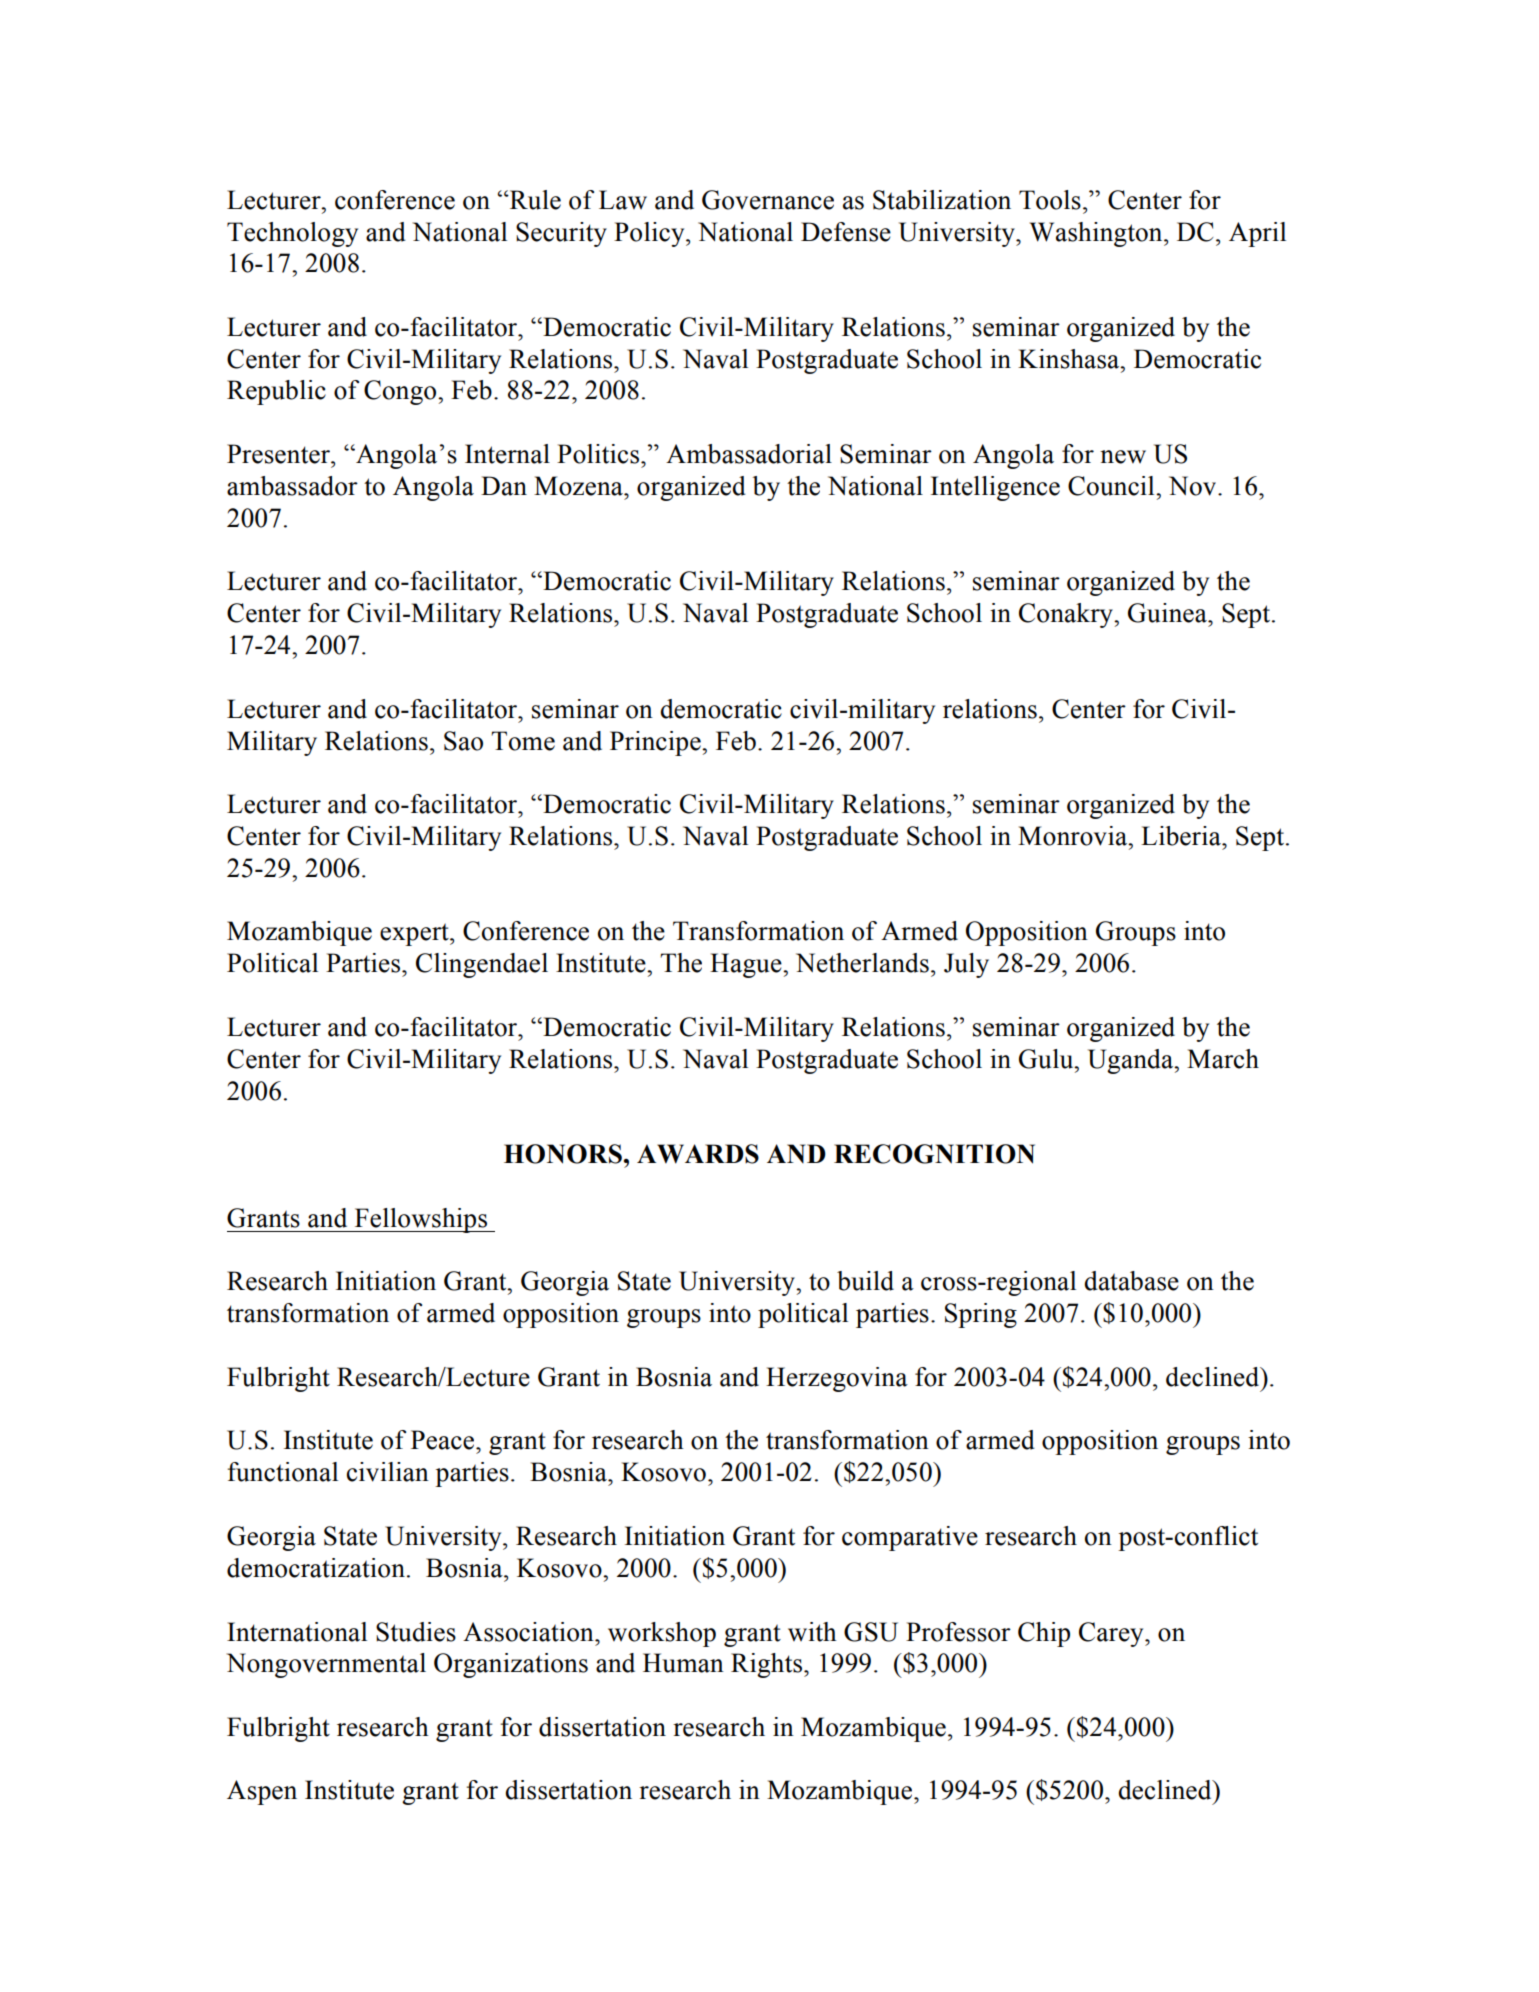 This page has height=1992, width=1539. I want to click on Politics, so click(599, 454).
